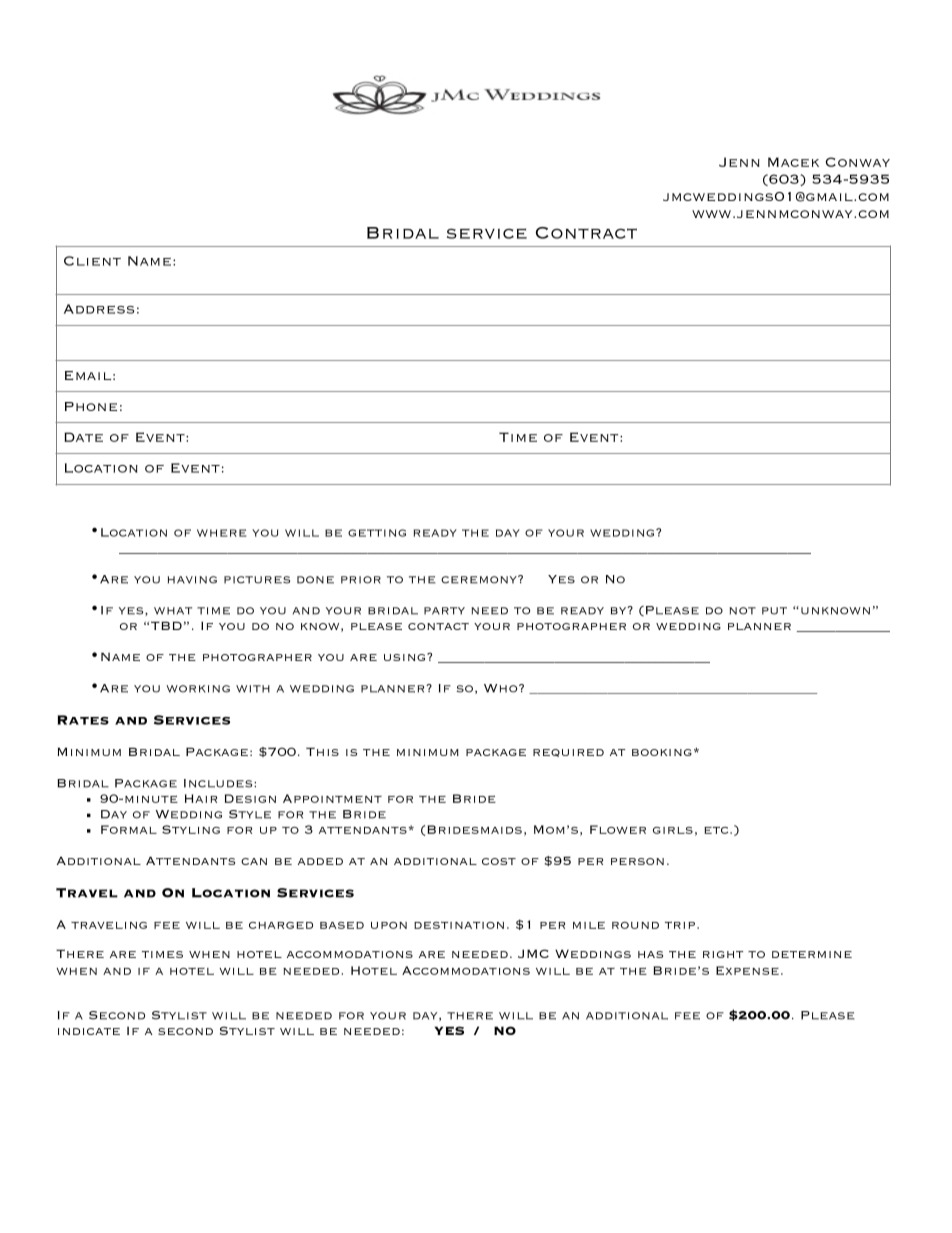  What do you see at coordinates (568, 753) in the screenshot?
I see `required` at bounding box center [568, 753].
